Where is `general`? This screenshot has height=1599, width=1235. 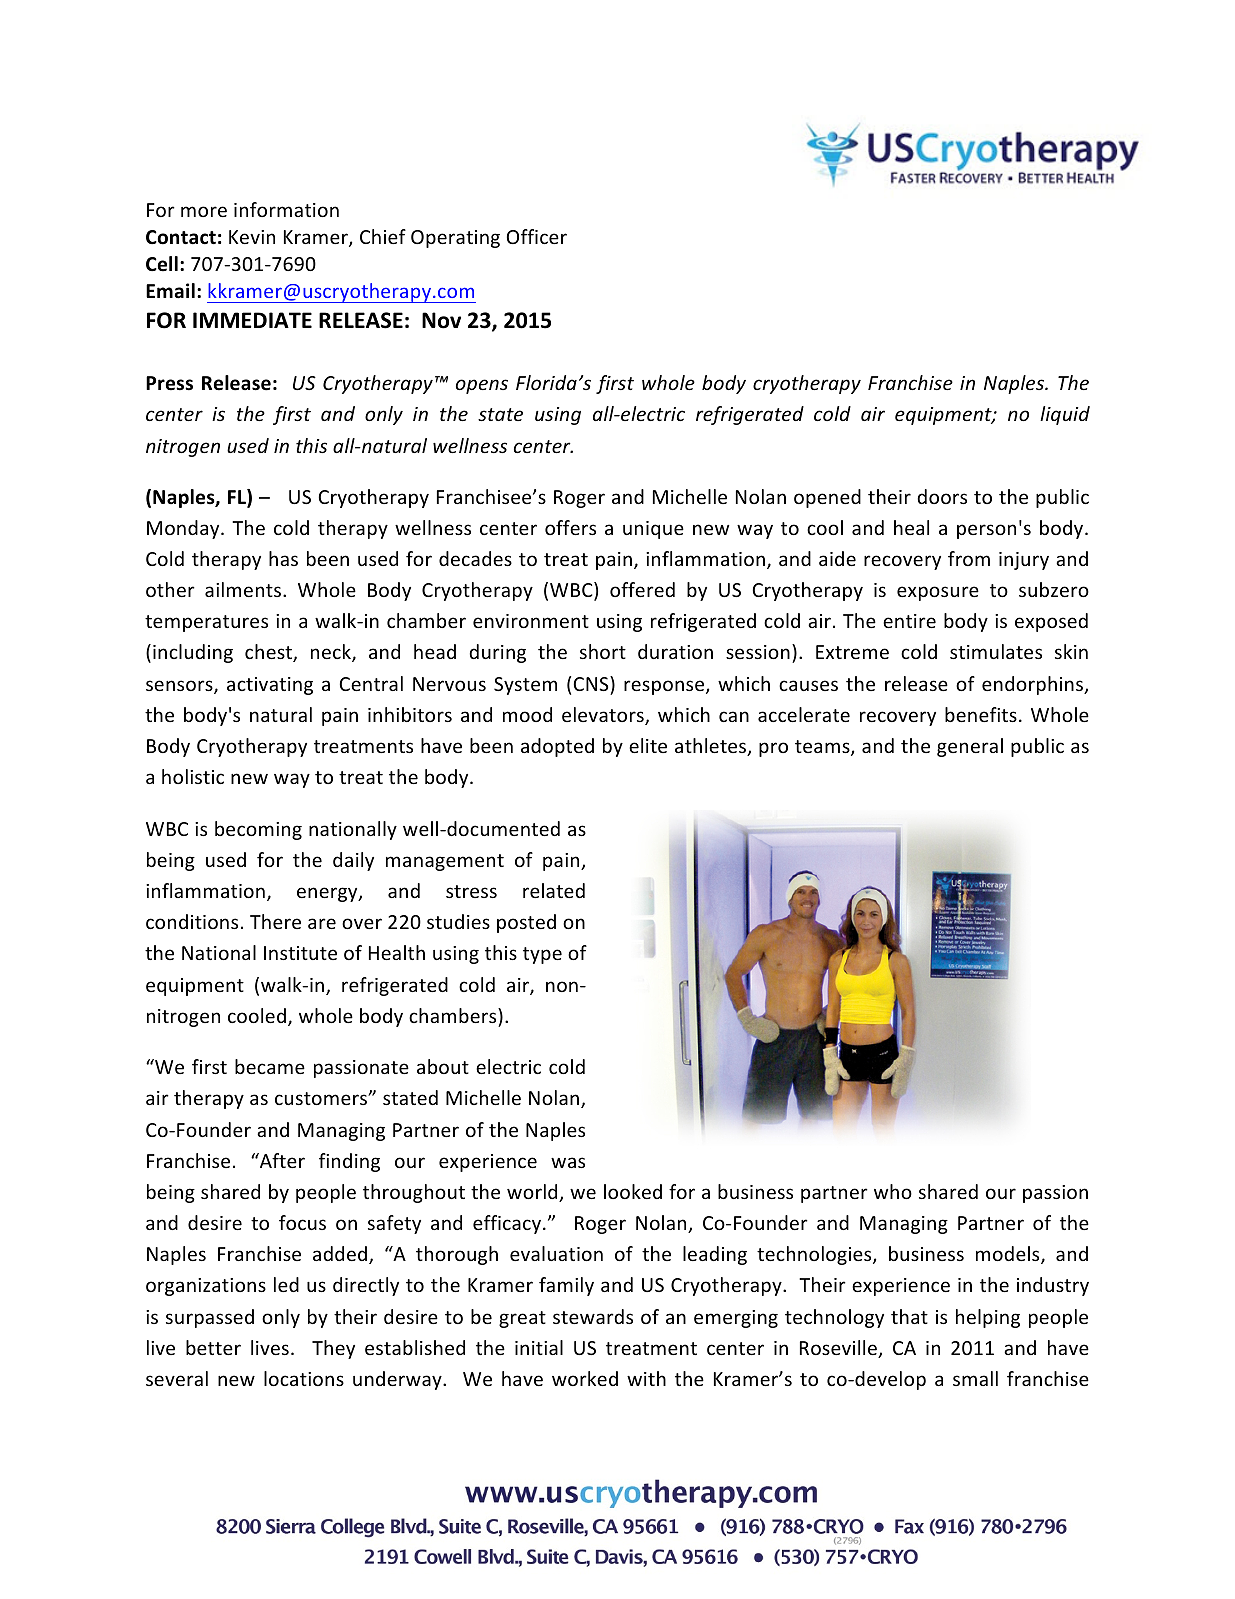 general is located at coordinates (970, 747).
